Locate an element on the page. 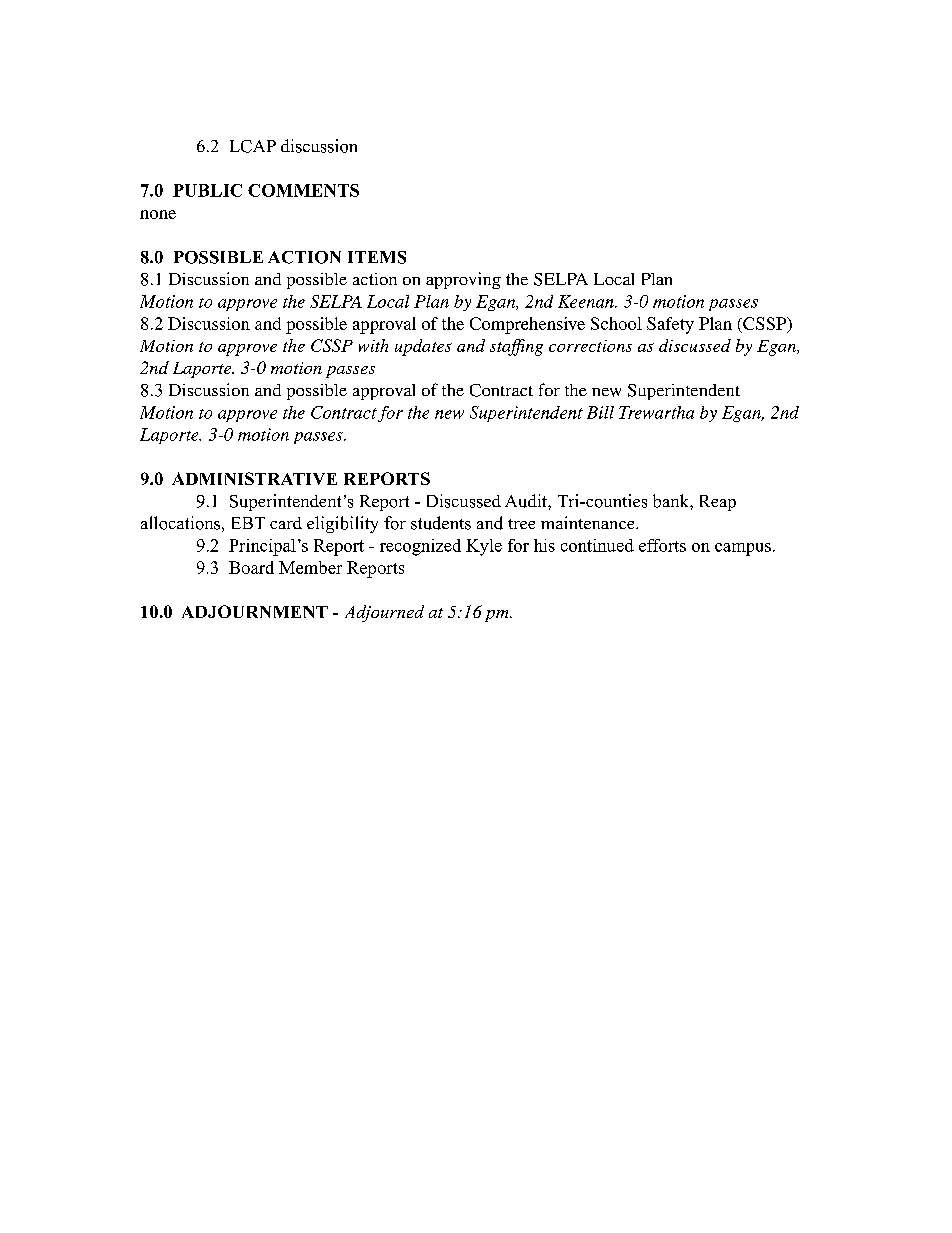  COMMENTS is located at coordinates (303, 190).
